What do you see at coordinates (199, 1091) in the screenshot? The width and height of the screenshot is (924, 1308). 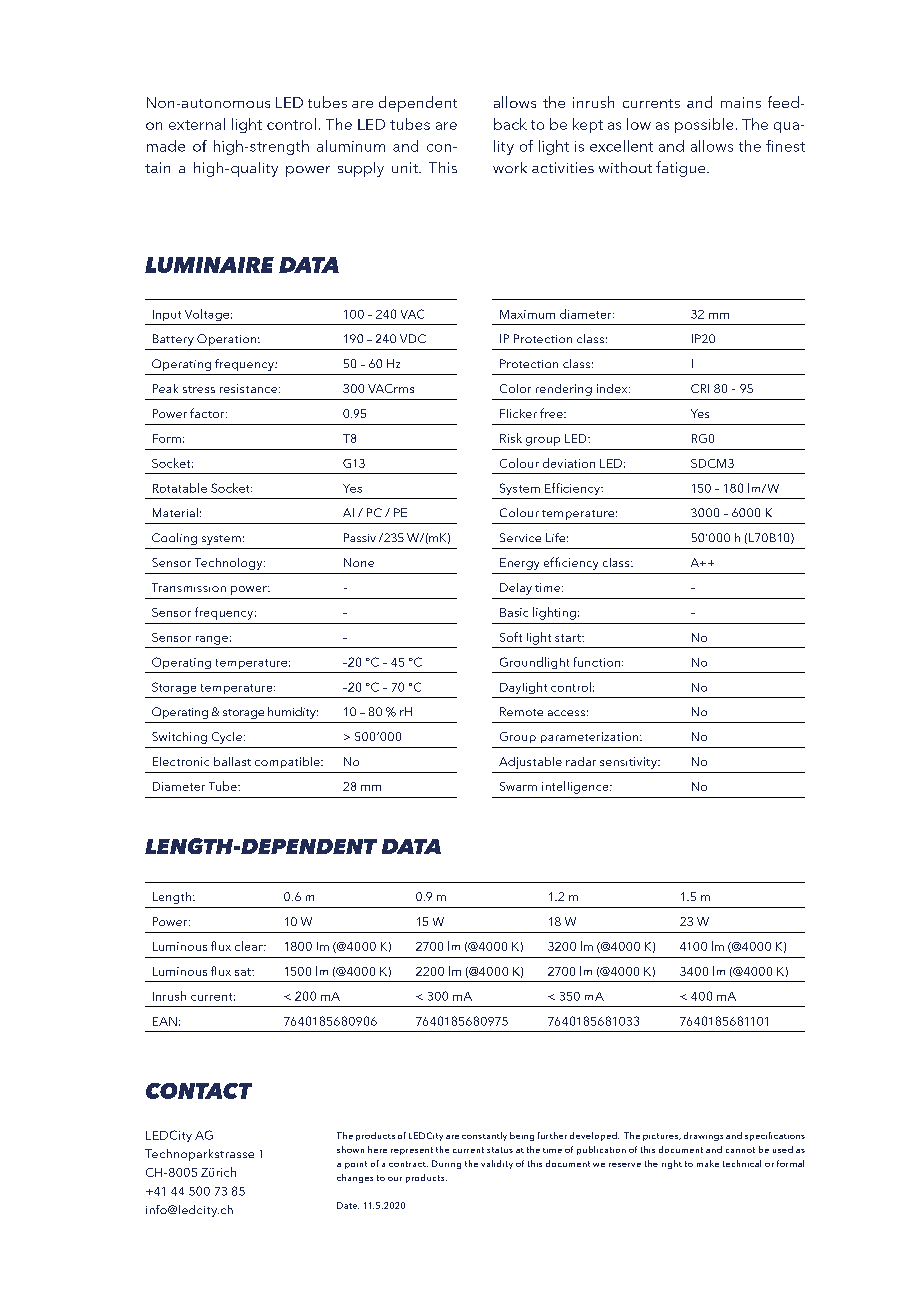 I see `CONTACT` at bounding box center [199, 1091].
